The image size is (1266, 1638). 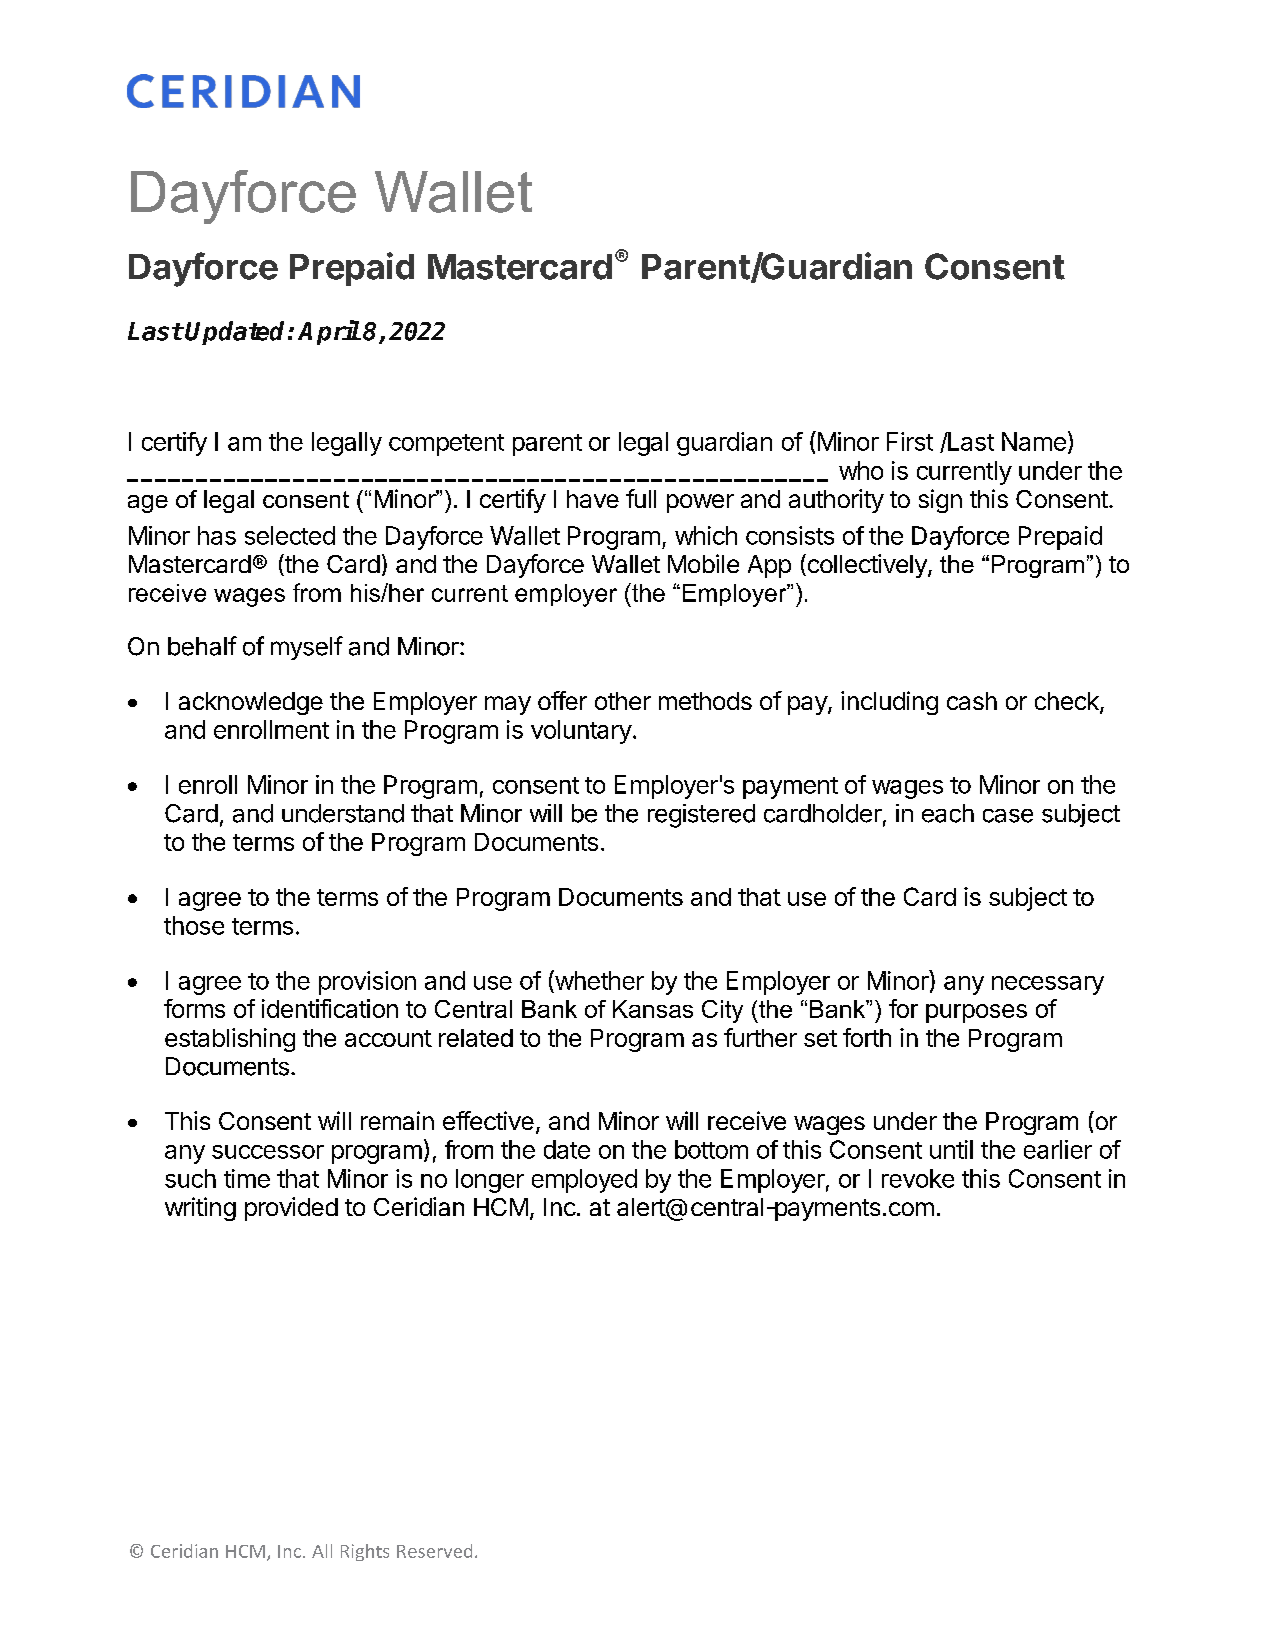 What do you see at coordinates (434, 1551) in the document?
I see `Reserved` at bounding box center [434, 1551].
